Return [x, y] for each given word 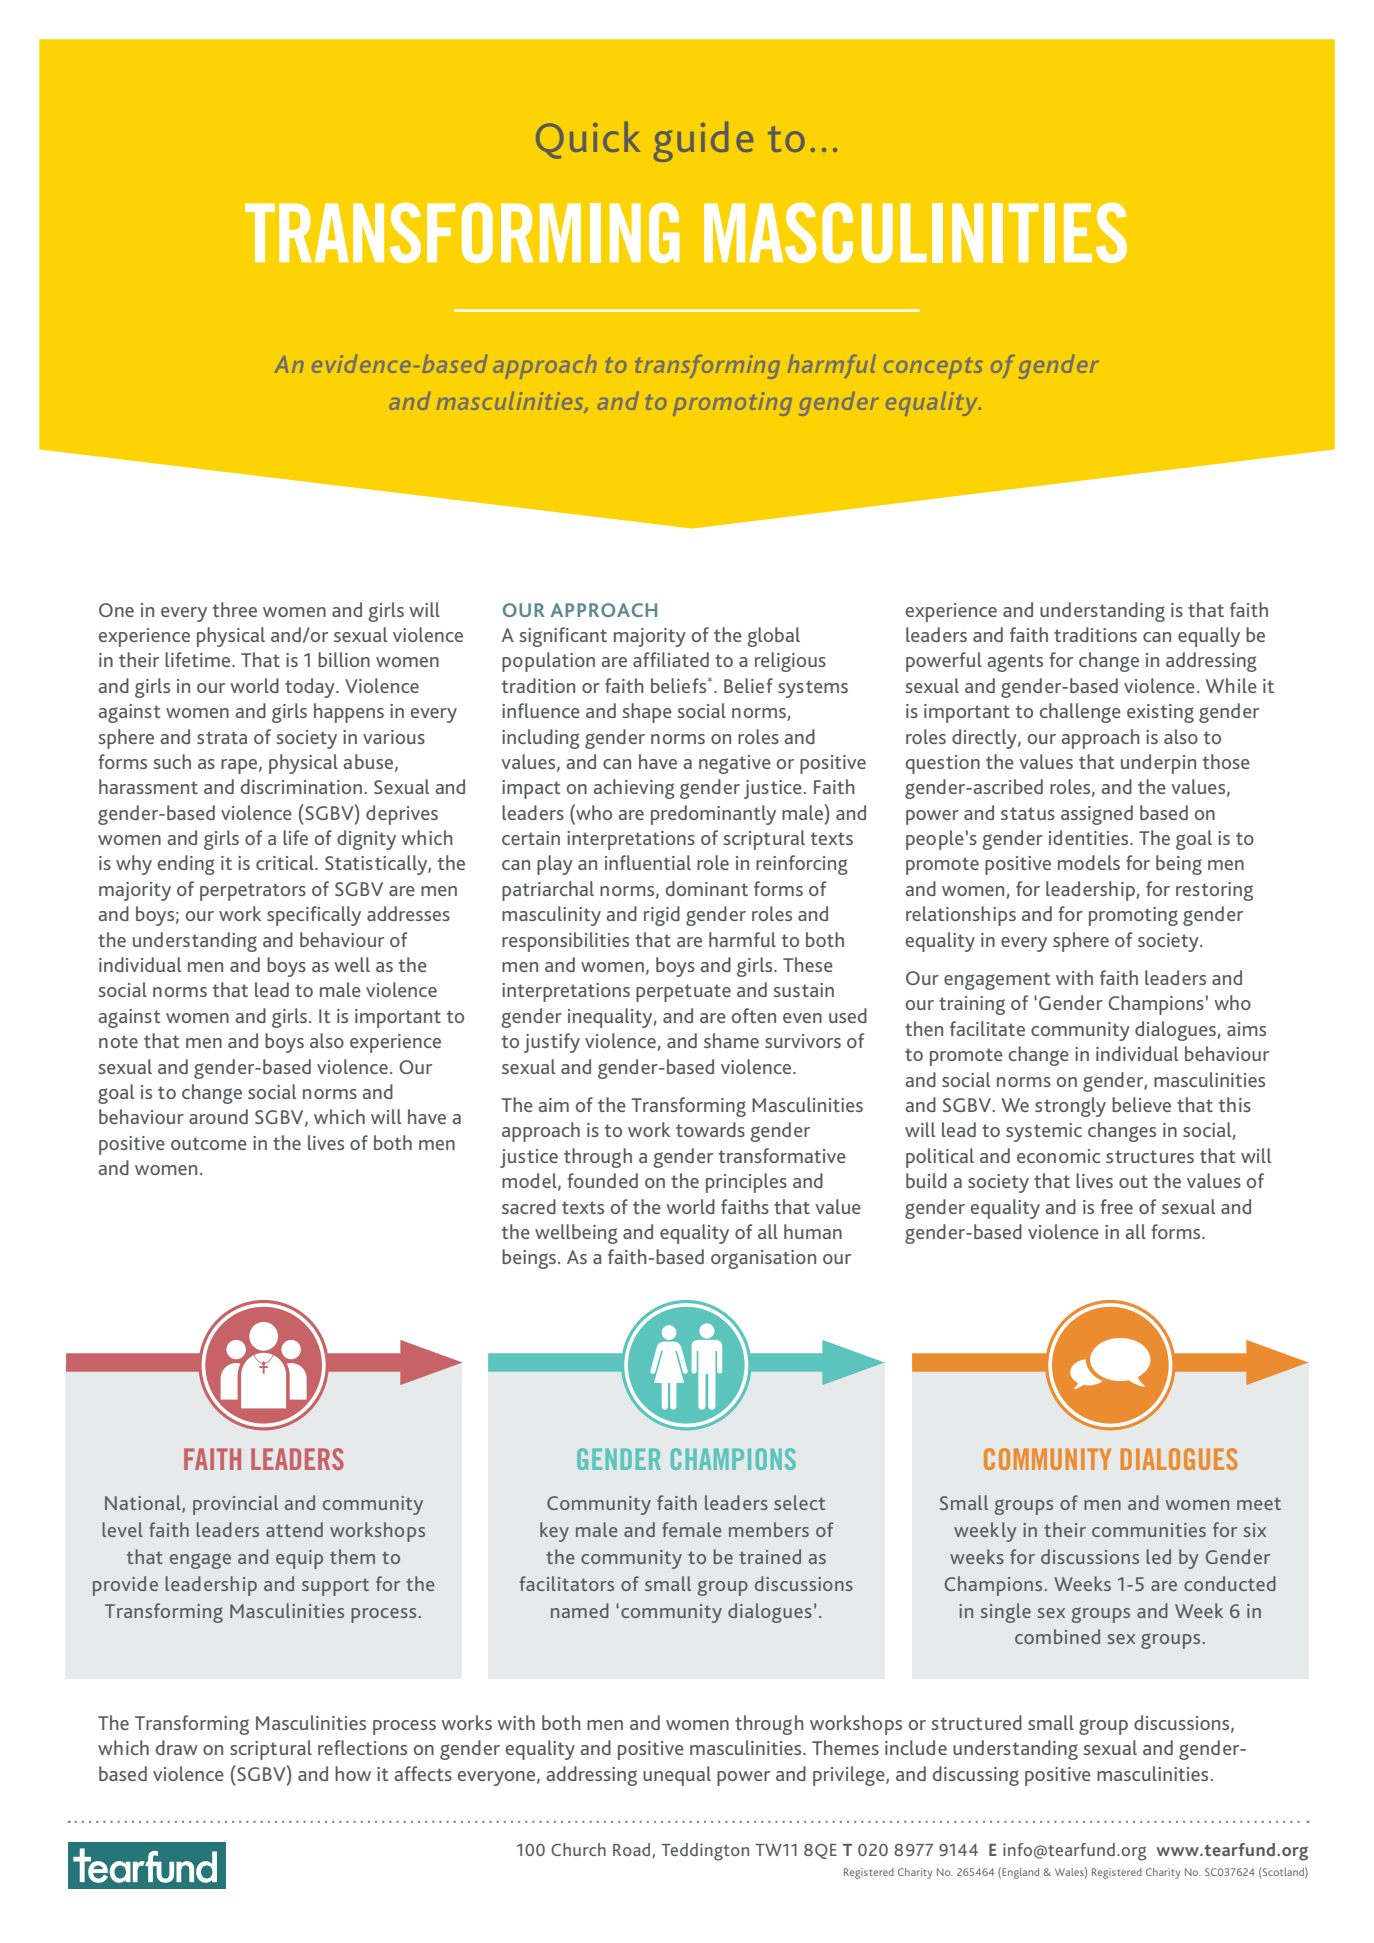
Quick [588, 140]
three [235, 609]
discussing [976, 1776]
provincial [235, 1505]
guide [703, 142]
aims [1246, 1029]
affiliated [671, 659]
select [799, 1502]
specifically [314, 916]
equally [1209, 637]
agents [1015, 663]
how [353, 1773]
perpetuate [683, 993]
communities [1149, 1530]
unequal [677, 1776]
